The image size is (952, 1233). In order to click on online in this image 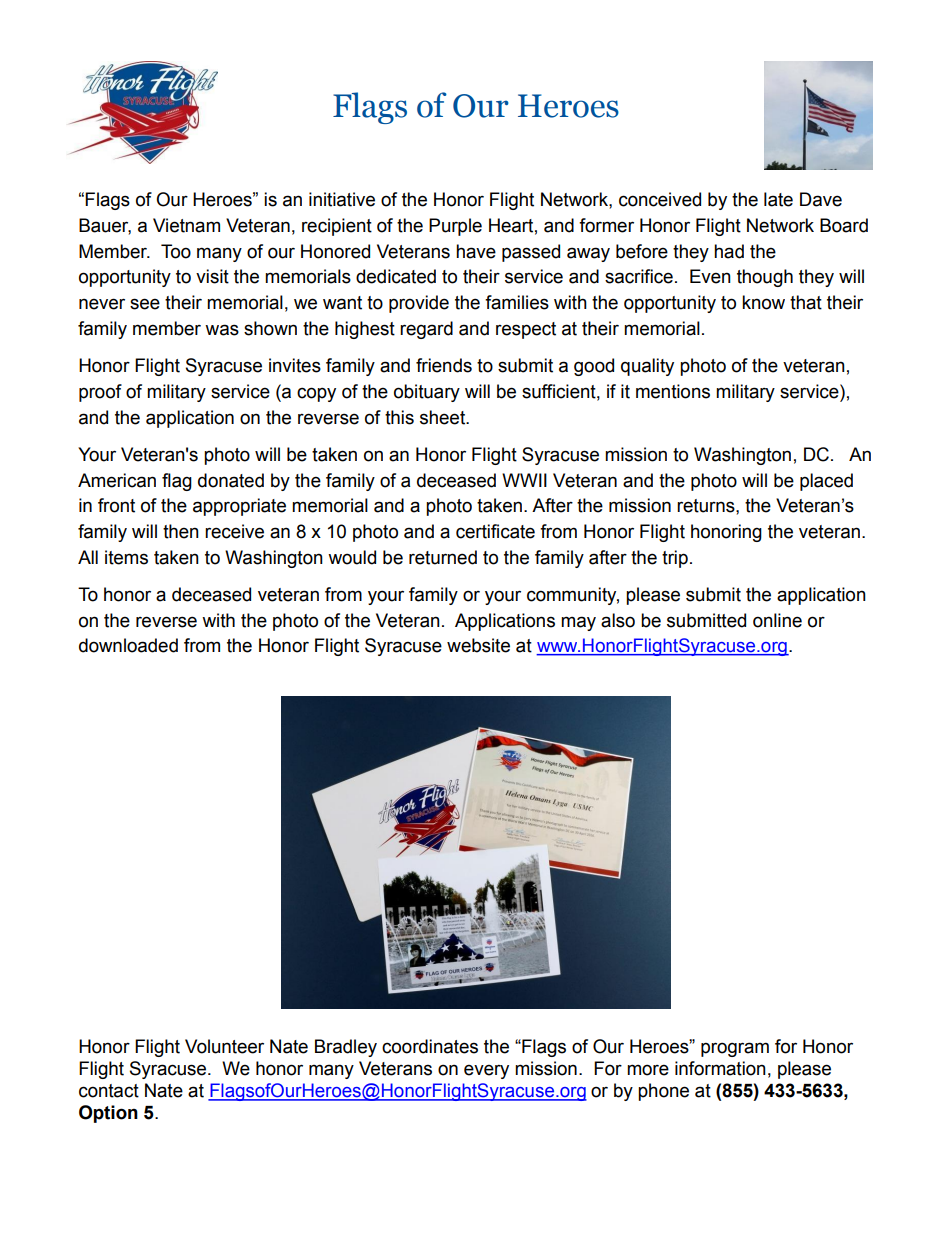, I will do `click(777, 620)`.
